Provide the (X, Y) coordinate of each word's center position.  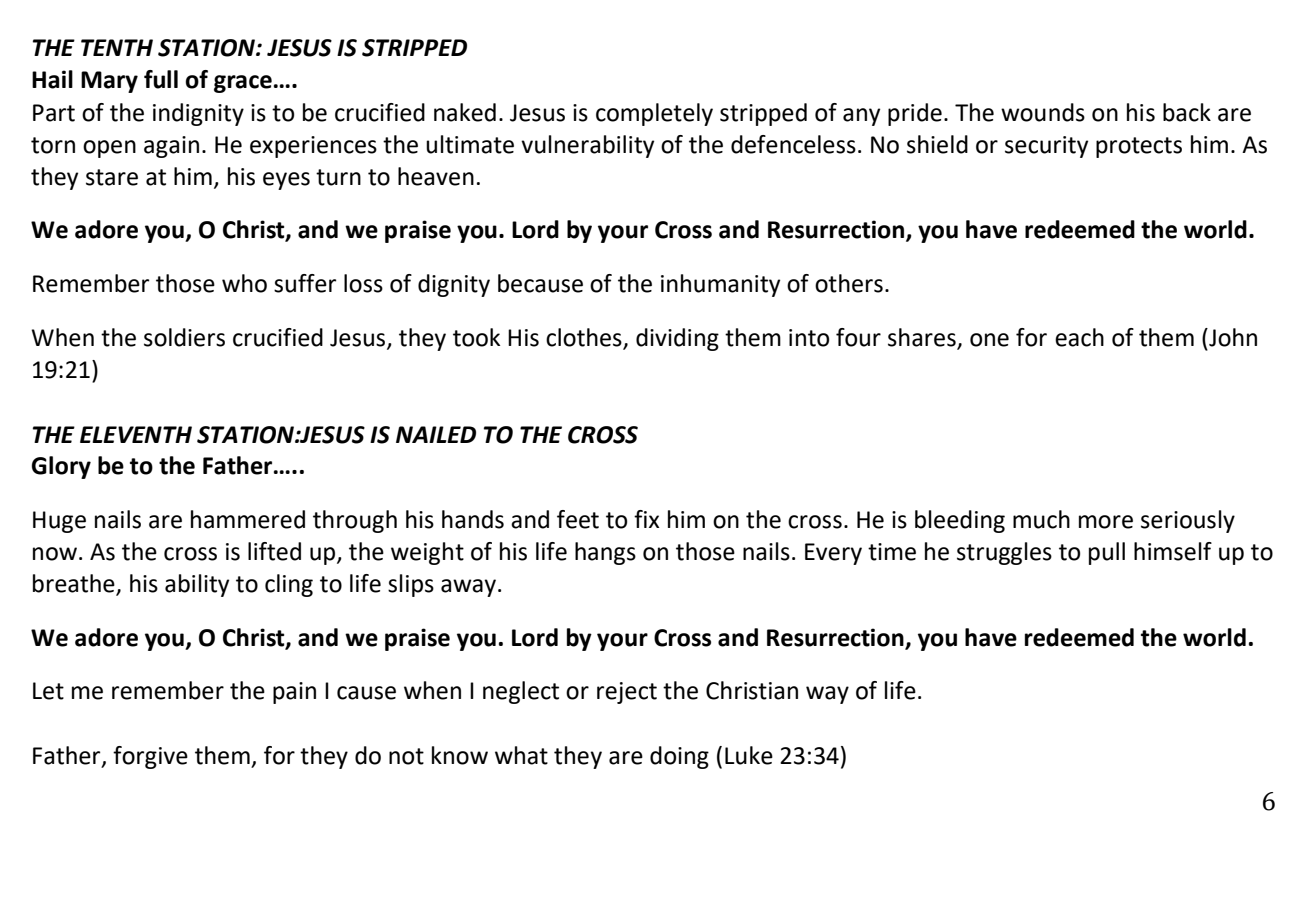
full (161, 79)
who (244, 283)
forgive (150, 757)
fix (646, 519)
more (1106, 522)
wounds (1043, 112)
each (1079, 337)
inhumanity (720, 285)
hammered (248, 519)
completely (654, 114)
